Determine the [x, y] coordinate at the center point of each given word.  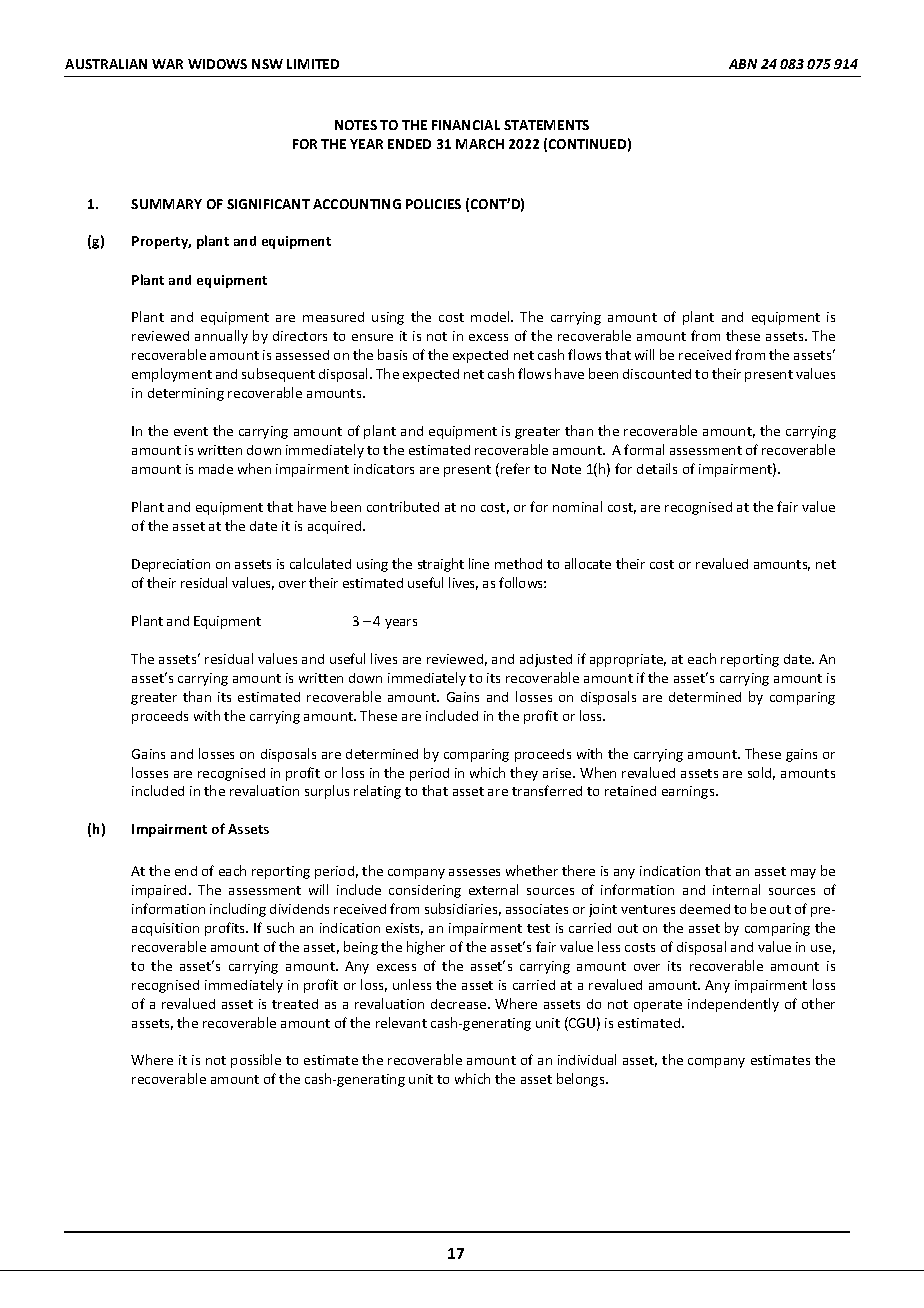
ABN [743, 64]
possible [256, 1061]
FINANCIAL [466, 125]
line [479, 563]
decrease [460, 1004]
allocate [588, 563]
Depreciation [171, 565]
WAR [167, 64]
